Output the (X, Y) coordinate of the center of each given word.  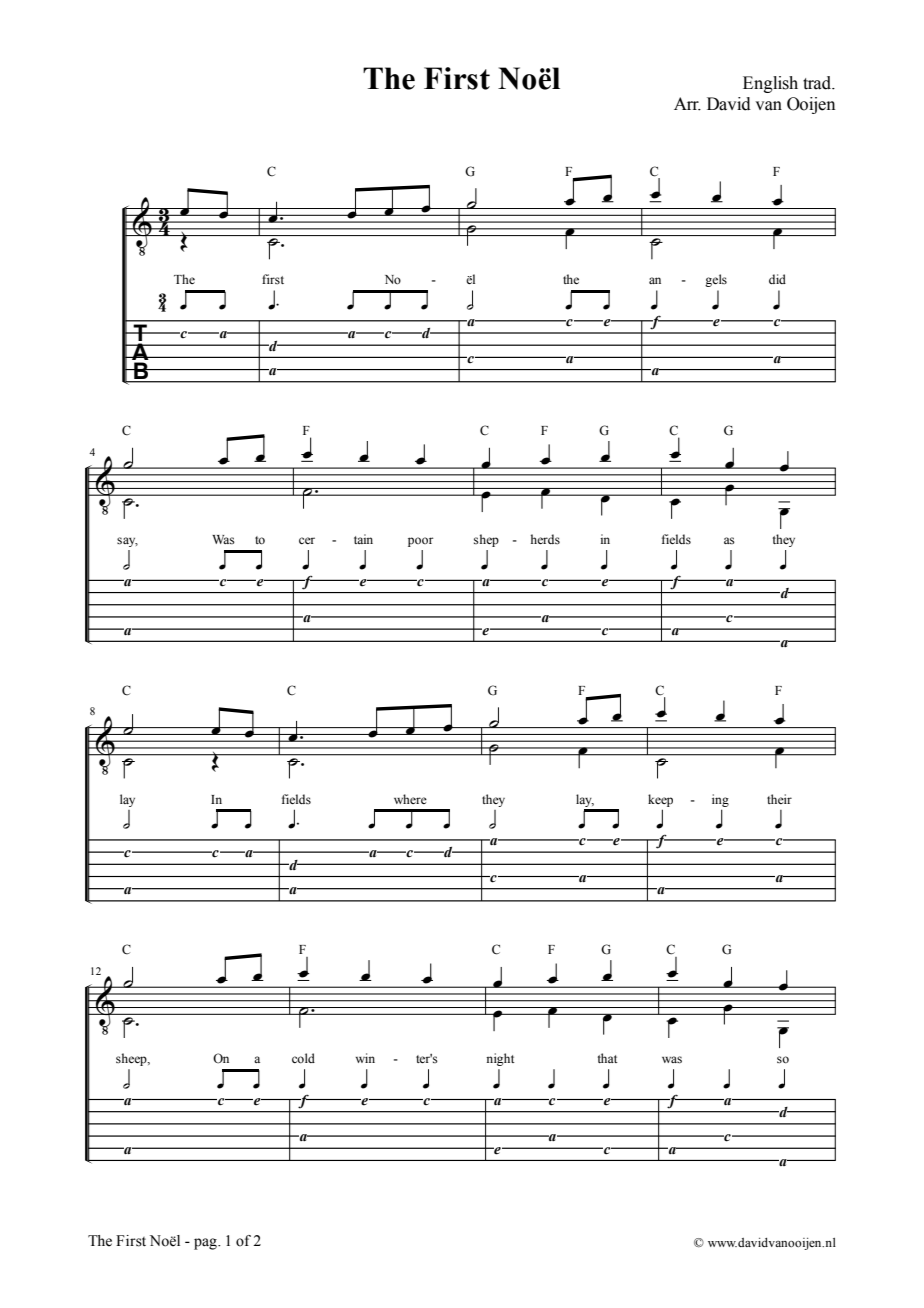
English (770, 84)
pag (206, 1244)
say (127, 542)
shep (486, 540)
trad (818, 83)
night (500, 1059)
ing (720, 800)
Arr (687, 104)
